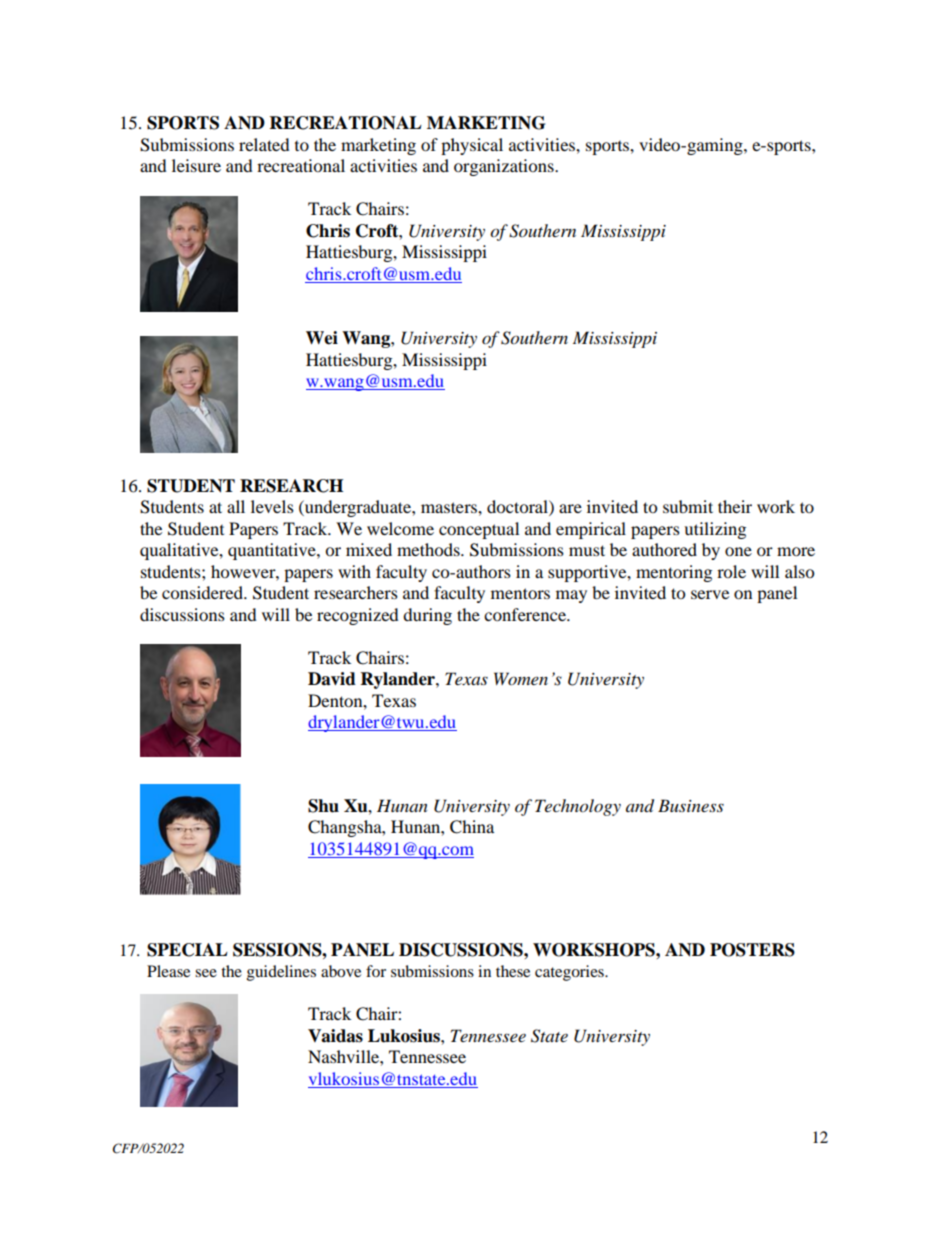 Image resolution: width=952 pixels, height=1233 pixels. I want to click on conference, so click(526, 614).
